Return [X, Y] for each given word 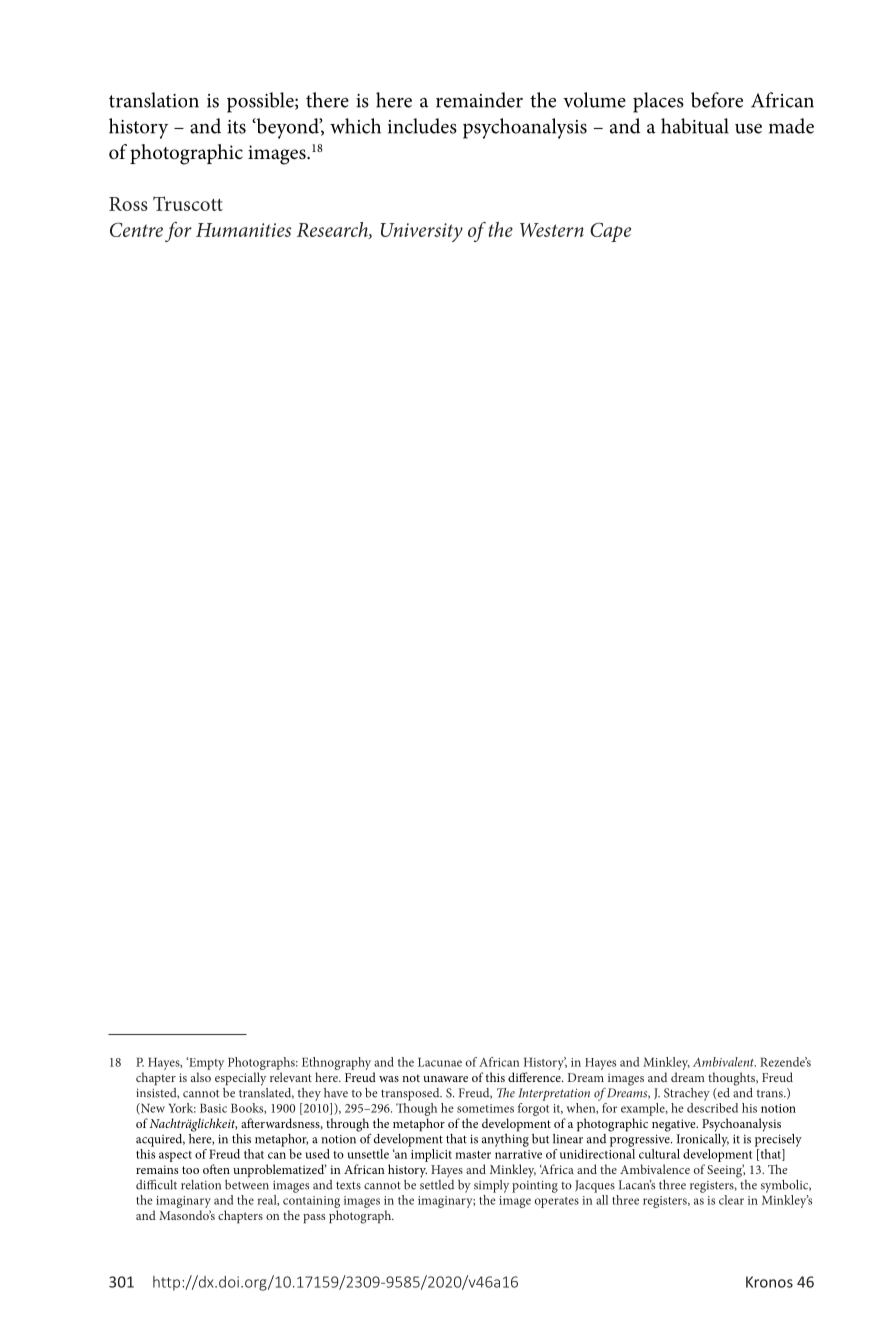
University [422, 232]
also [201, 1077]
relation [201, 1185]
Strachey [687, 1094]
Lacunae [440, 1062]
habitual [695, 126]
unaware [445, 1079]
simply [491, 1186]
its [236, 127]
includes [422, 126]
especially [240, 1079]
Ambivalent [724, 1062]
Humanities [244, 230]
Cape [610, 232]
